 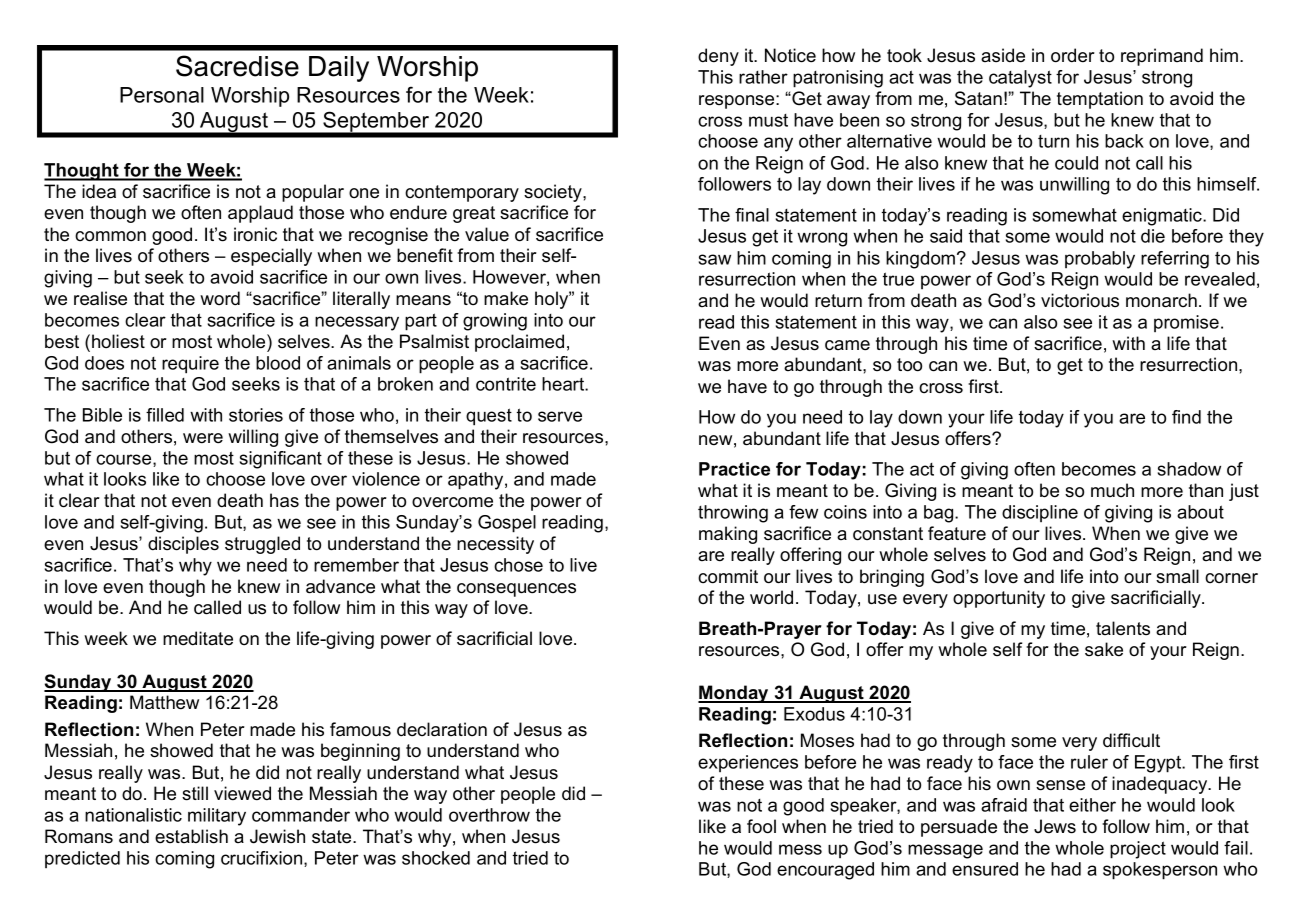 I want to click on sake, so click(x=1104, y=649).
